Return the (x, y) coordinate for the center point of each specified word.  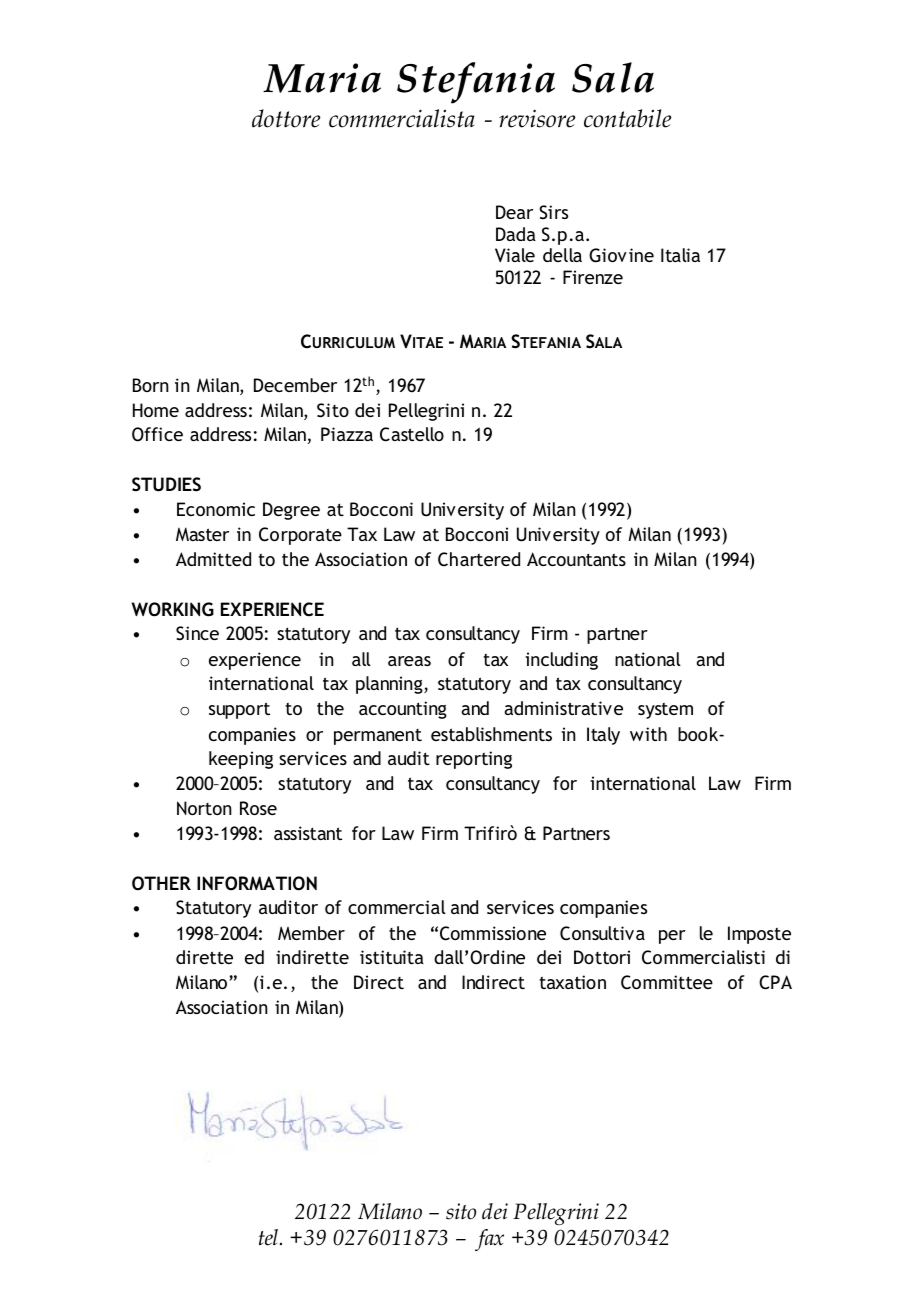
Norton (204, 808)
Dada (516, 234)
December (295, 385)
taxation (572, 982)
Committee (667, 982)
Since (197, 633)
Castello (412, 434)
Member (311, 933)
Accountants (576, 559)
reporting (474, 760)
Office (157, 434)
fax (489, 1240)
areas (409, 661)
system (665, 710)
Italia (680, 255)
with (648, 734)
